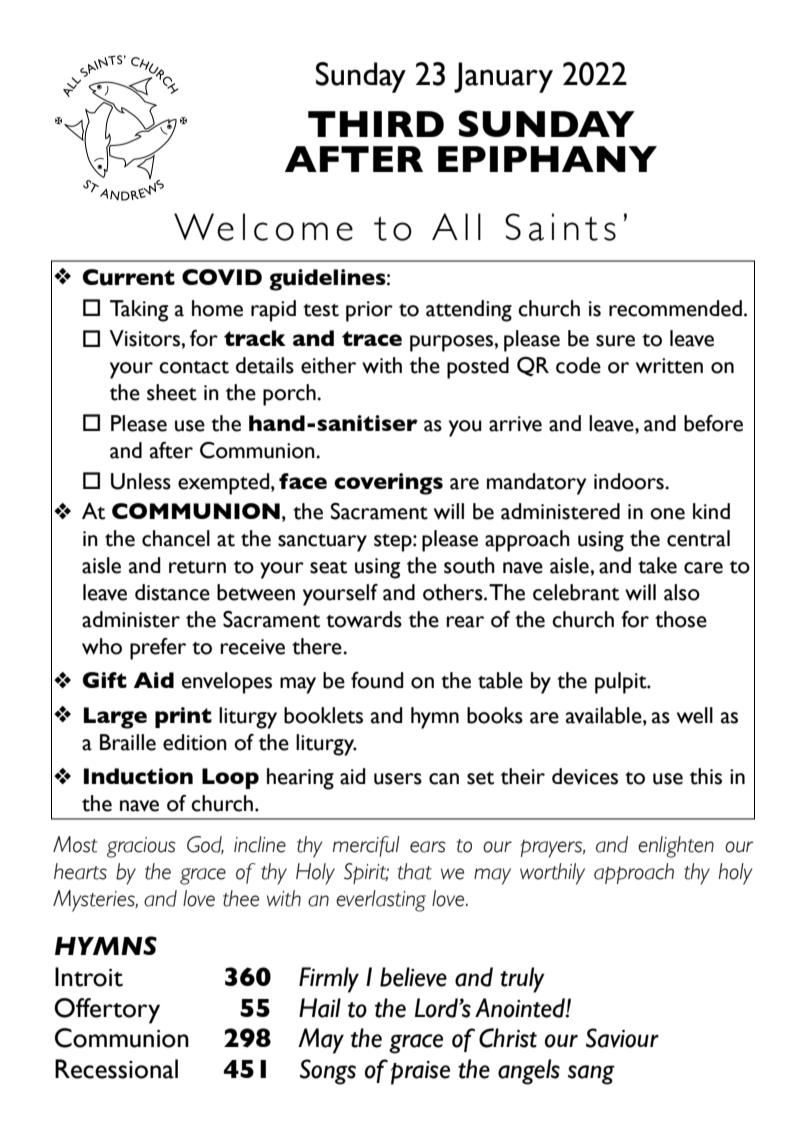  What do you see at coordinates (129, 277) in the document?
I see `Current` at bounding box center [129, 277].
